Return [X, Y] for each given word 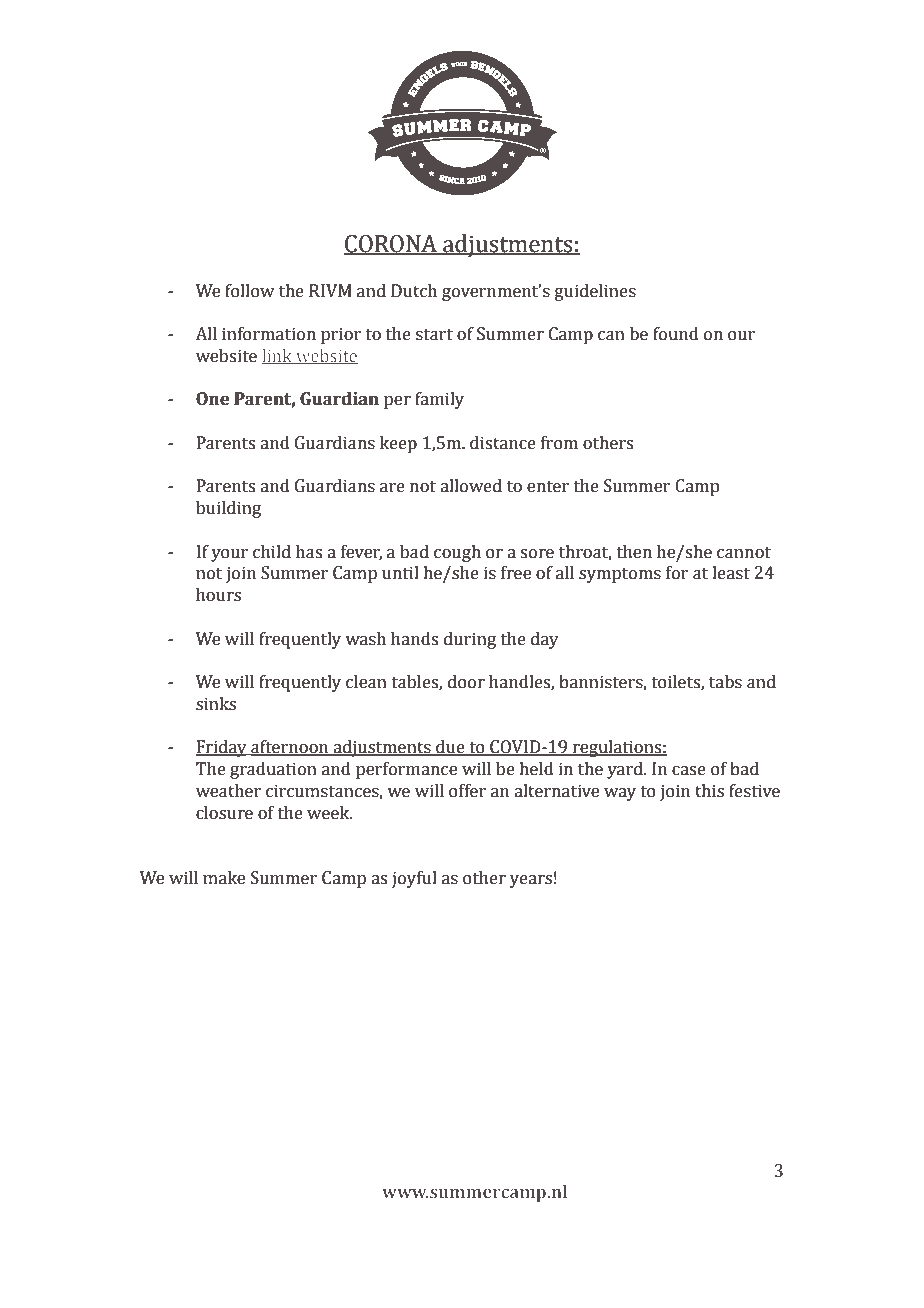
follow [250, 291]
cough [457, 553]
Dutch [414, 291]
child [272, 552]
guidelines [595, 292]
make [224, 878]
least [731, 573]
